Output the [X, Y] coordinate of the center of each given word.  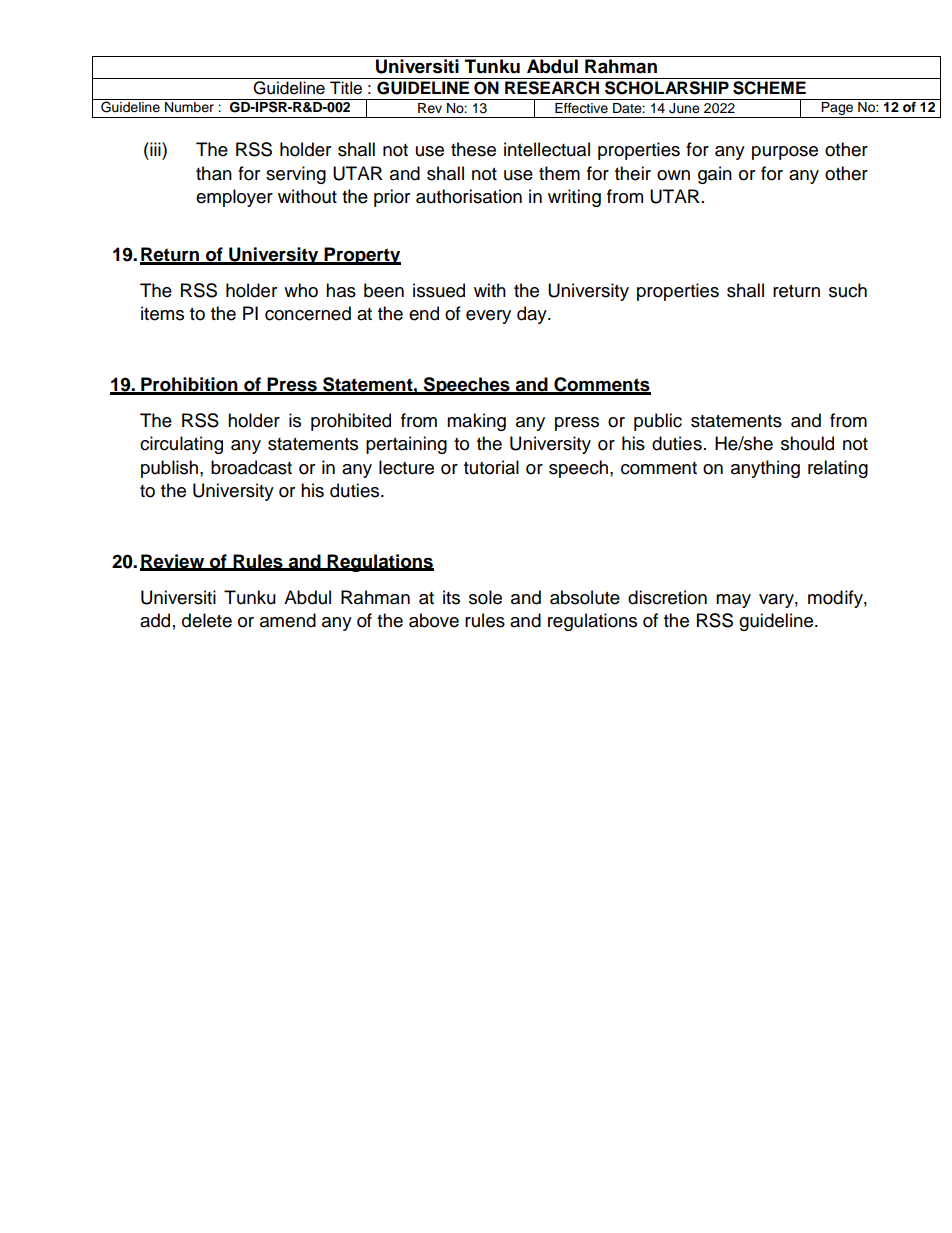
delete [207, 620]
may [733, 601]
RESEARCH [552, 88]
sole [485, 597]
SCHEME [769, 88]
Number [189, 107]
